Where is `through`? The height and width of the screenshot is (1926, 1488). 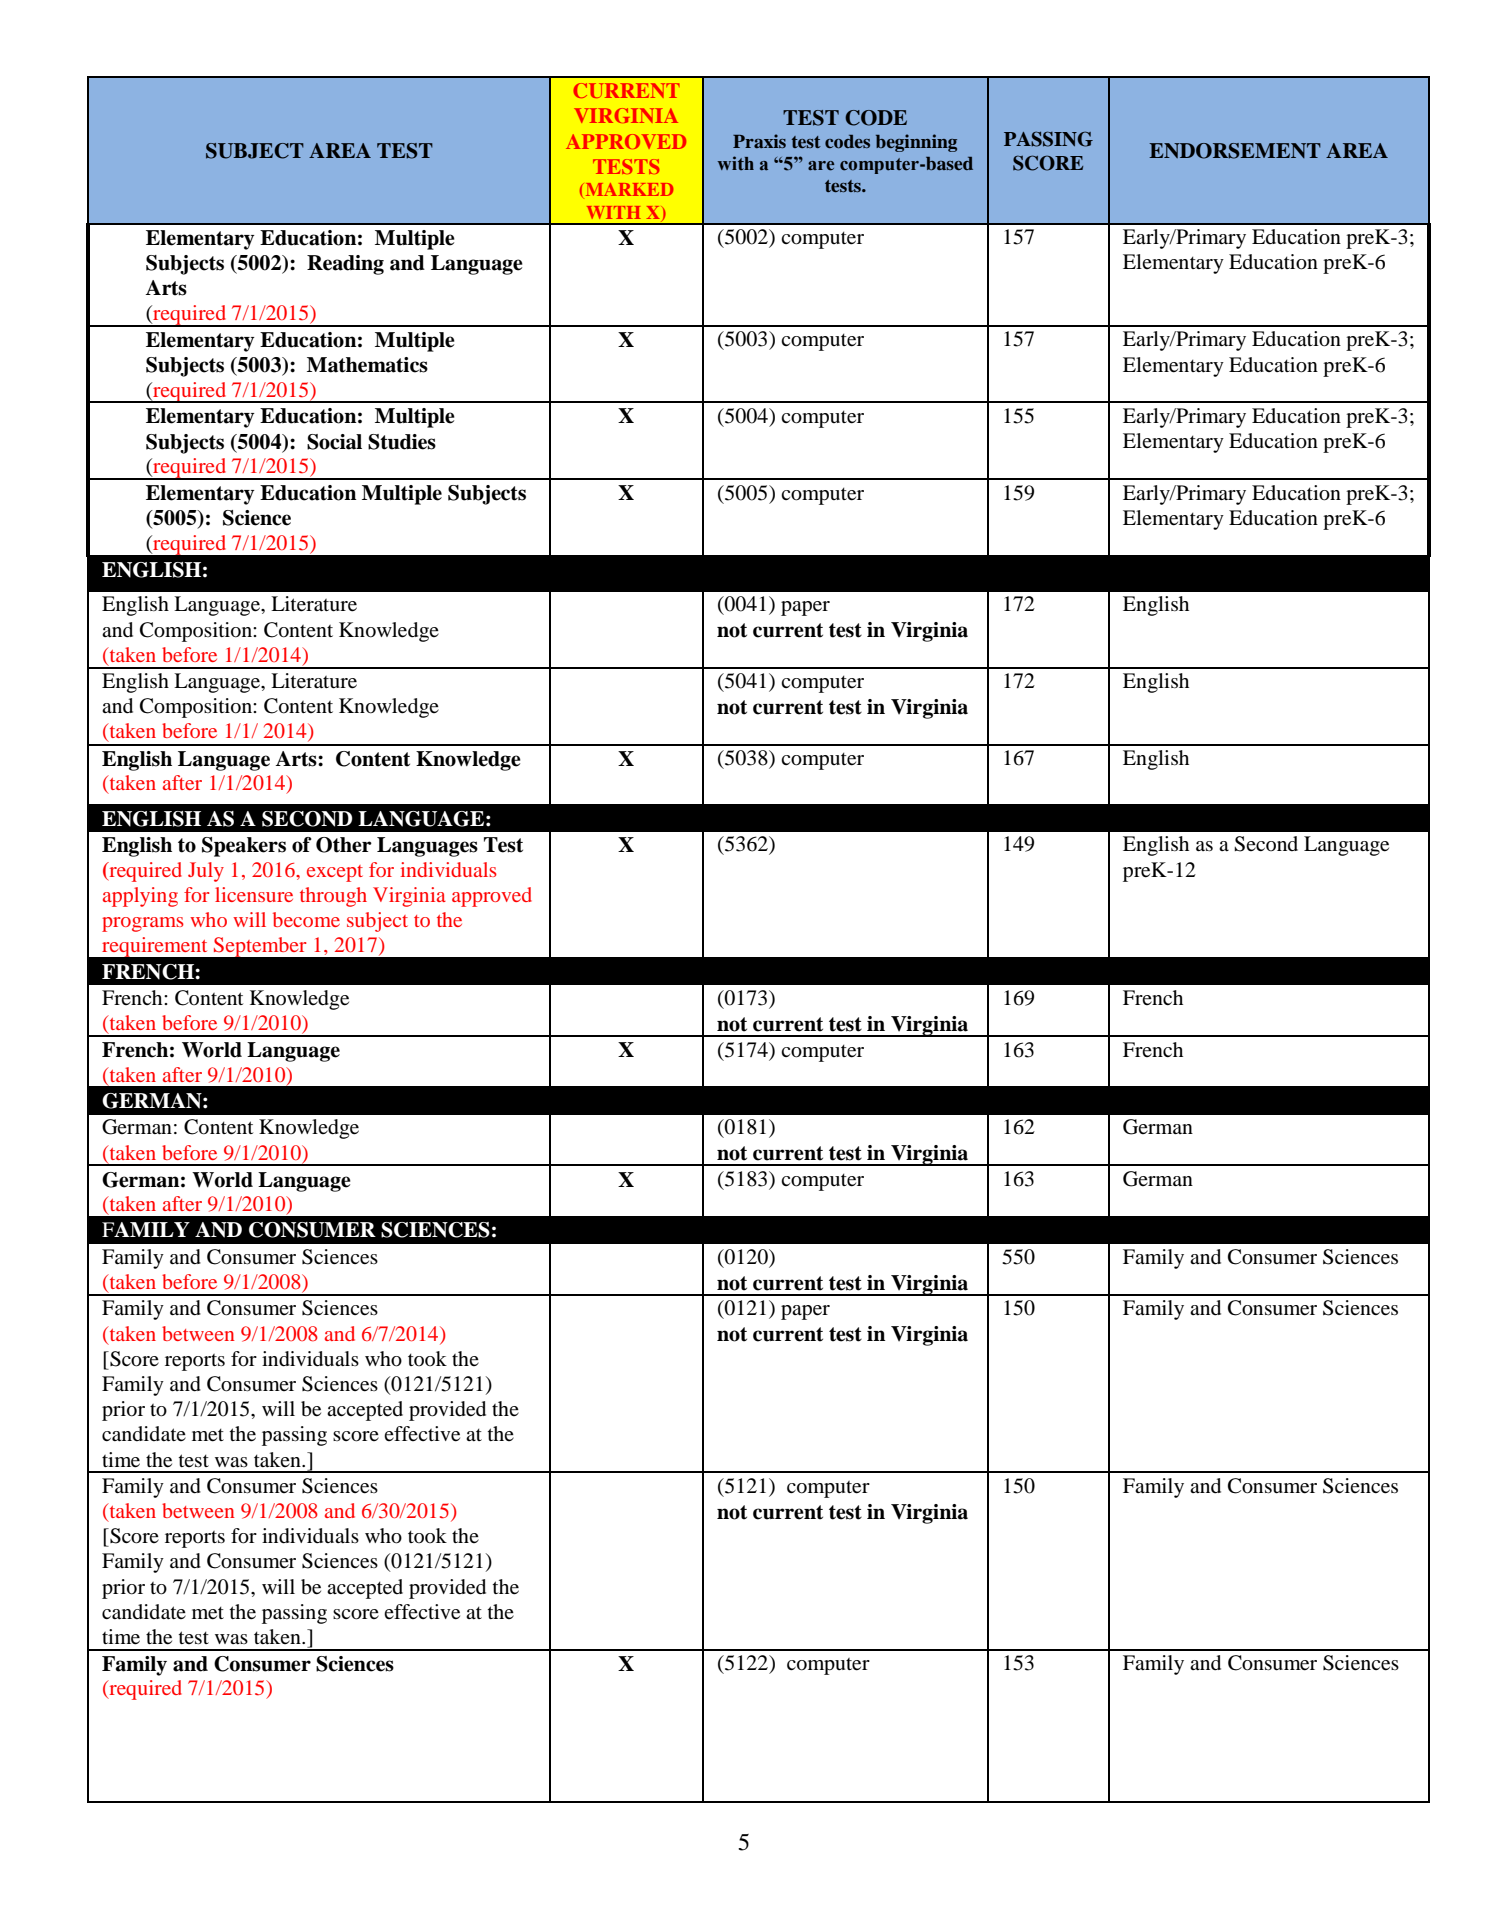
through is located at coordinates (333, 897).
